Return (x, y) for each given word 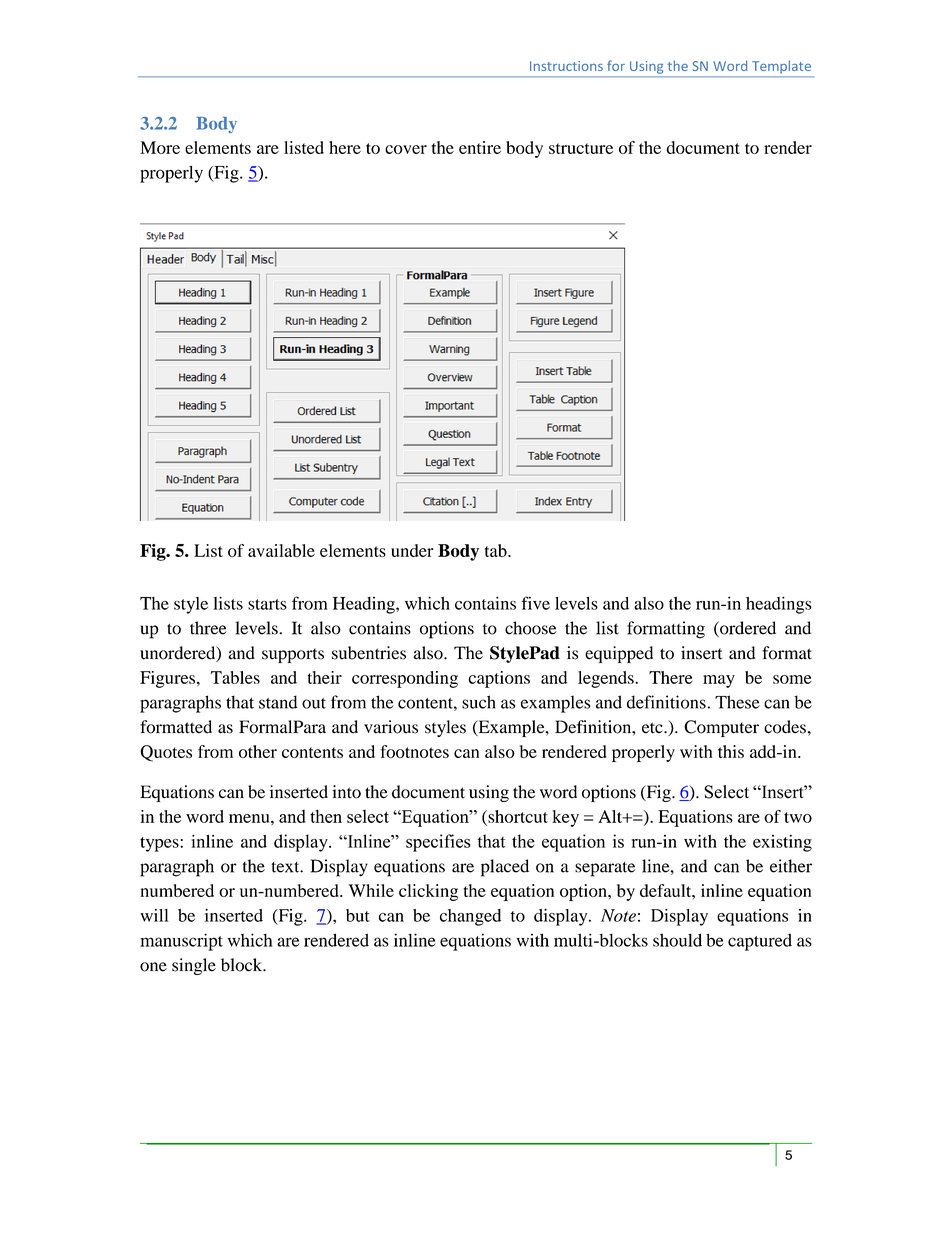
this (731, 751)
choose (531, 628)
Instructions (566, 66)
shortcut (517, 817)
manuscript (181, 942)
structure (581, 148)
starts (267, 604)
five (535, 603)
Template (781, 67)
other (258, 751)
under (412, 550)
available (281, 550)
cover (406, 149)
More (160, 147)
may (719, 681)
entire (480, 147)
